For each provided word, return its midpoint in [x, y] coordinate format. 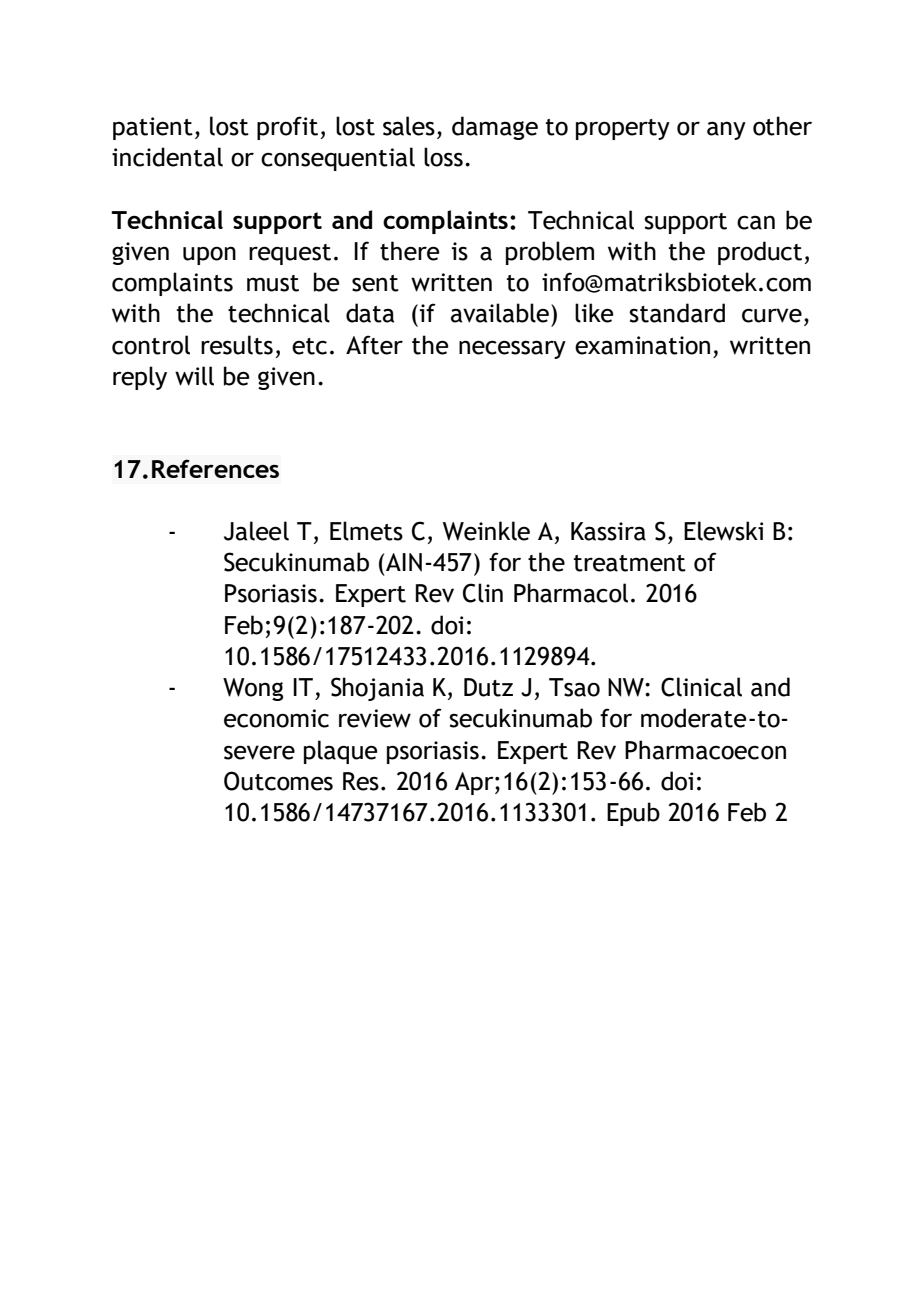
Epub [633, 814]
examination [642, 345]
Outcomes [278, 781]
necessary [512, 349]
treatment [630, 563]
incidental [167, 157]
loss [443, 157]
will [194, 376]
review [375, 718]
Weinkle [486, 531]
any [726, 130]
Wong [253, 689]
